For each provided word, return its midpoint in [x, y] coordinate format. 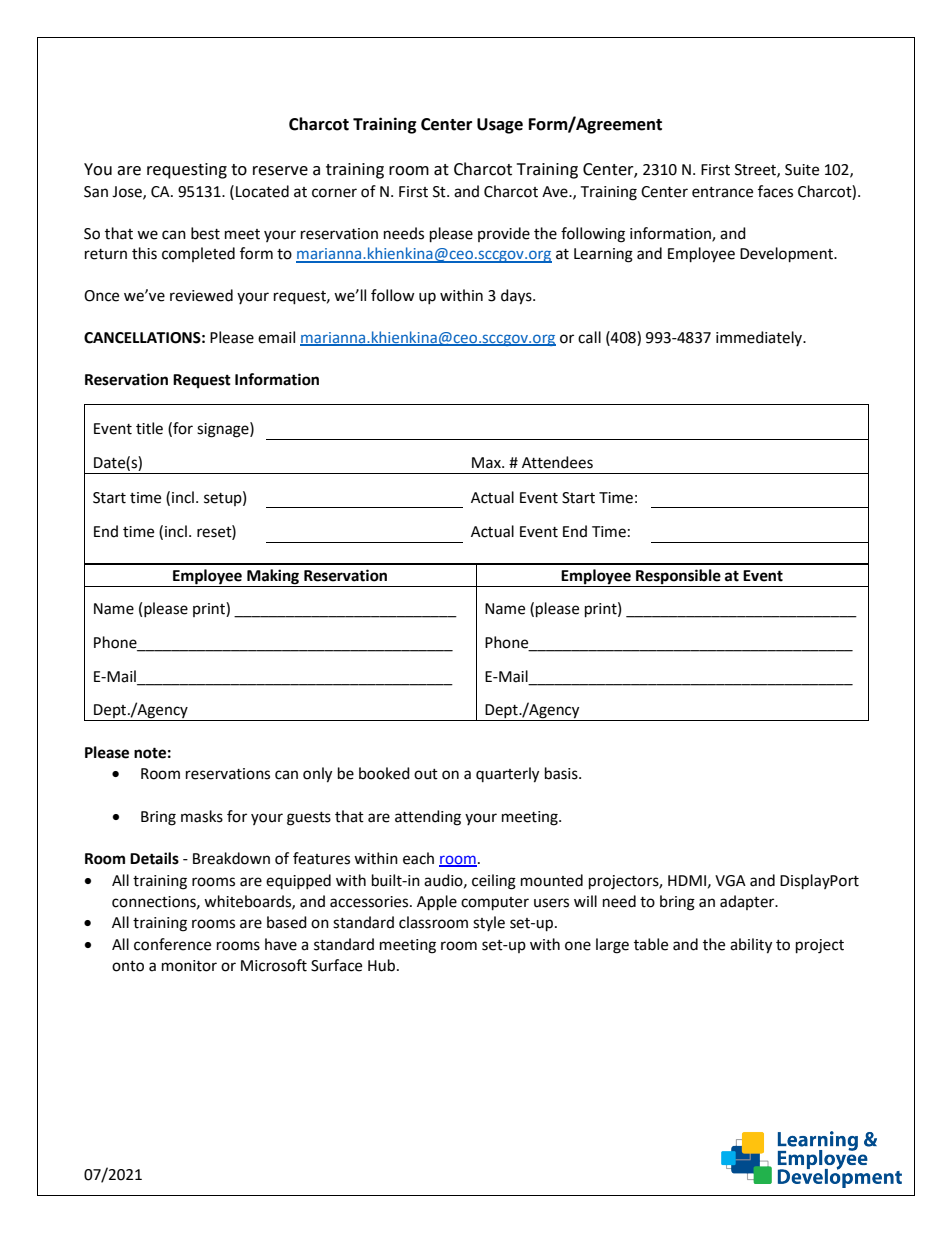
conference [172, 944]
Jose [128, 192]
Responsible [678, 578]
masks [202, 816]
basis [562, 773]
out [426, 774]
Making [273, 578]
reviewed [201, 295]
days [517, 297]
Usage [500, 126]
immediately [760, 338]
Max [487, 463]
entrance [722, 192]
